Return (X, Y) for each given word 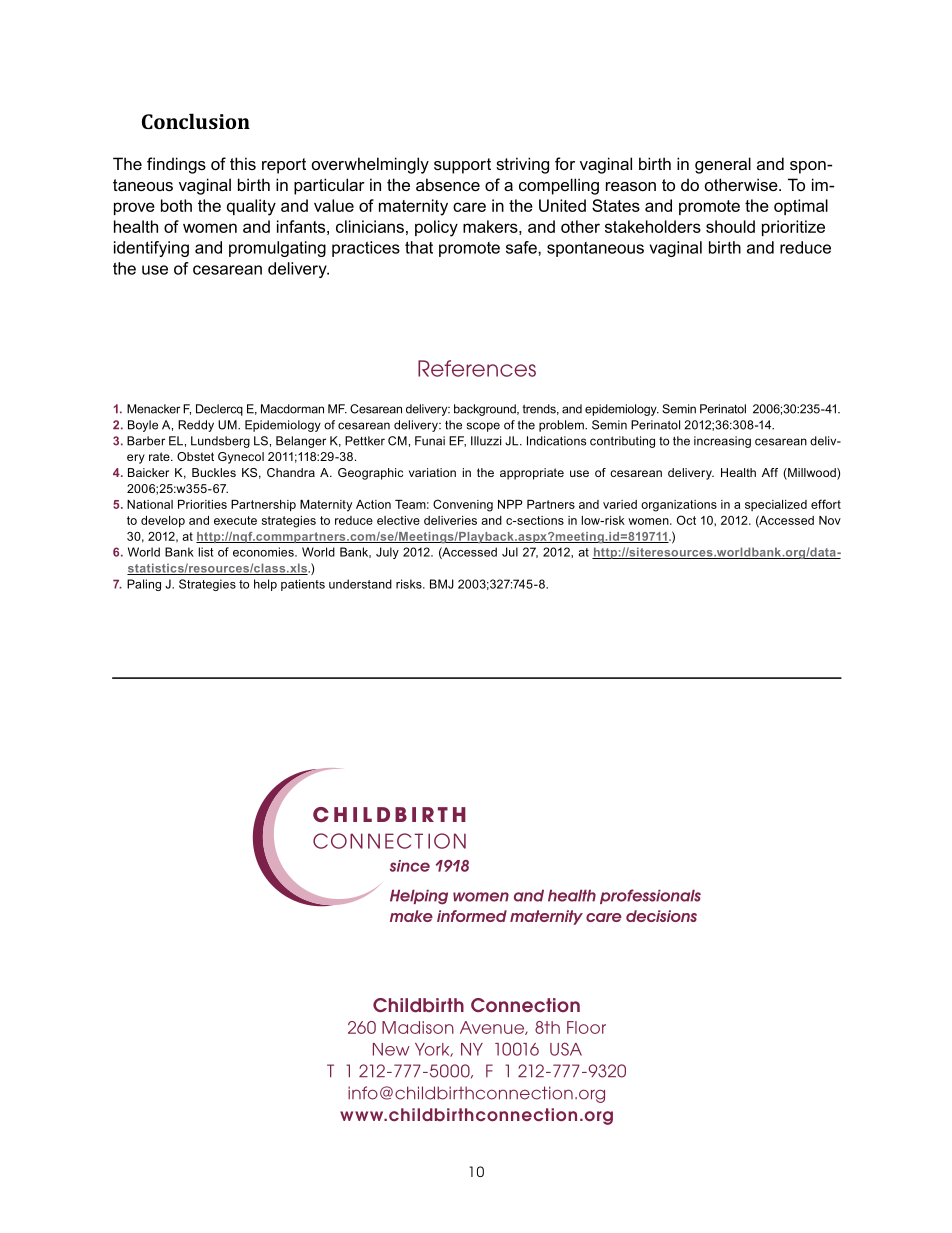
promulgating (277, 249)
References (477, 368)
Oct (686, 520)
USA (566, 1049)
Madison (418, 1027)
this (243, 163)
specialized (776, 505)
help (265, 585)
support (462, 166)
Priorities (202, 504)
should (730, 226)
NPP (510, 504)
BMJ (442, 584)
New (391, 1049)
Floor (586, 1027)
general (723, 165)
